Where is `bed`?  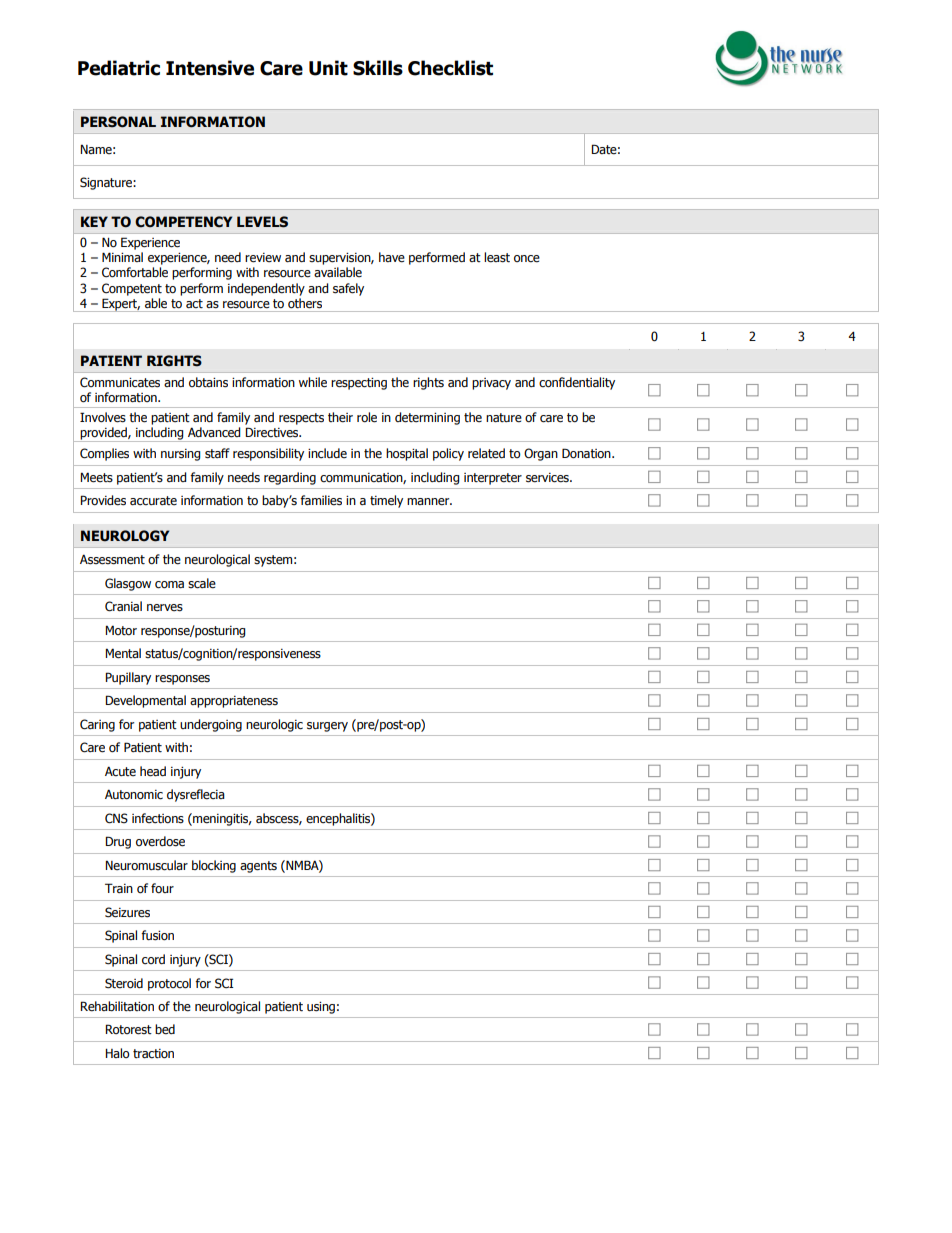
bed is located at coordinates (165, 1029).
